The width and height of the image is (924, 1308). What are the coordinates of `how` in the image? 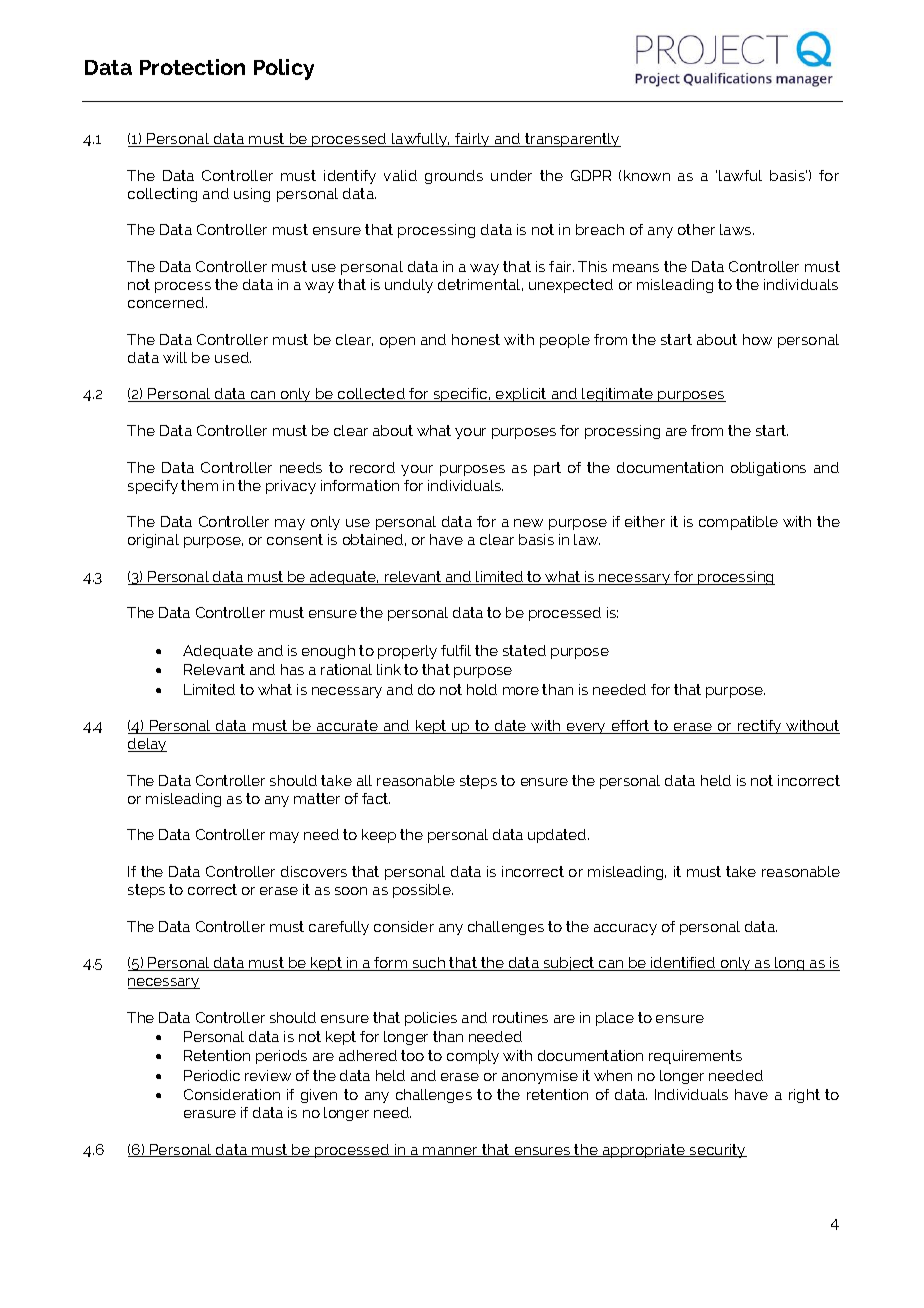 It's located at (757, 339).
